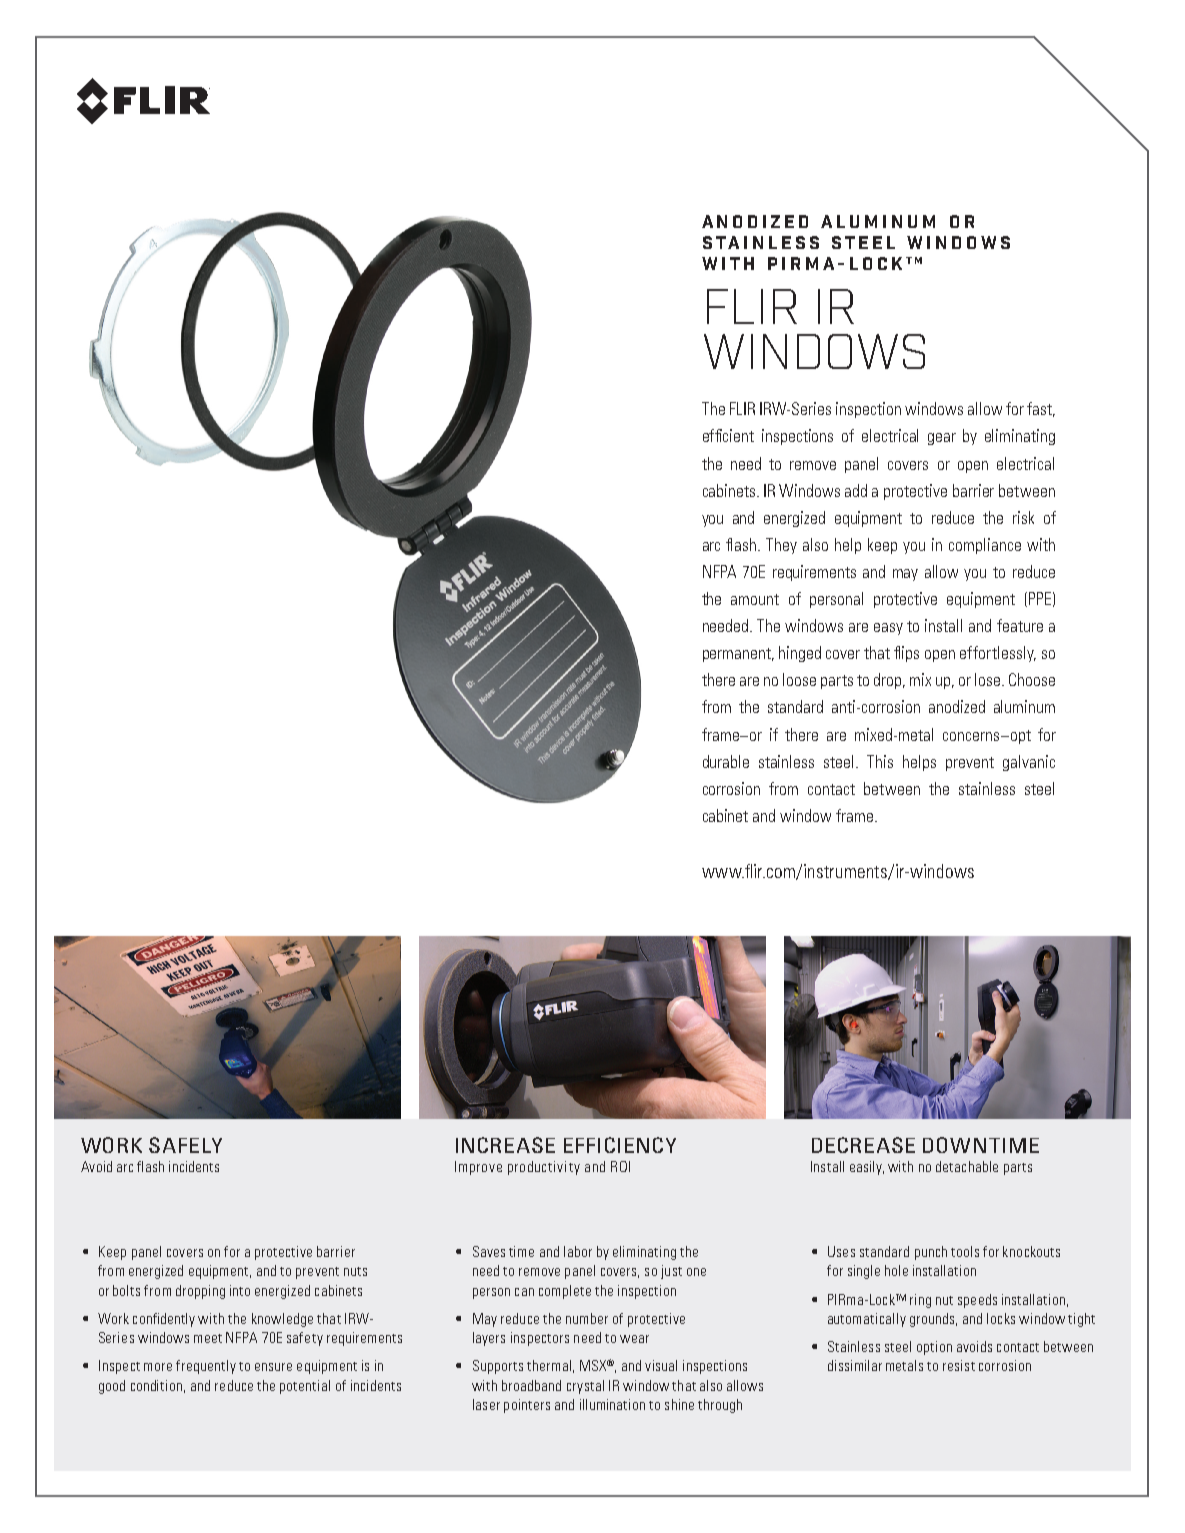 This screenshot has width=1185, height=1533. I want to click on They, so click(781, 546).
